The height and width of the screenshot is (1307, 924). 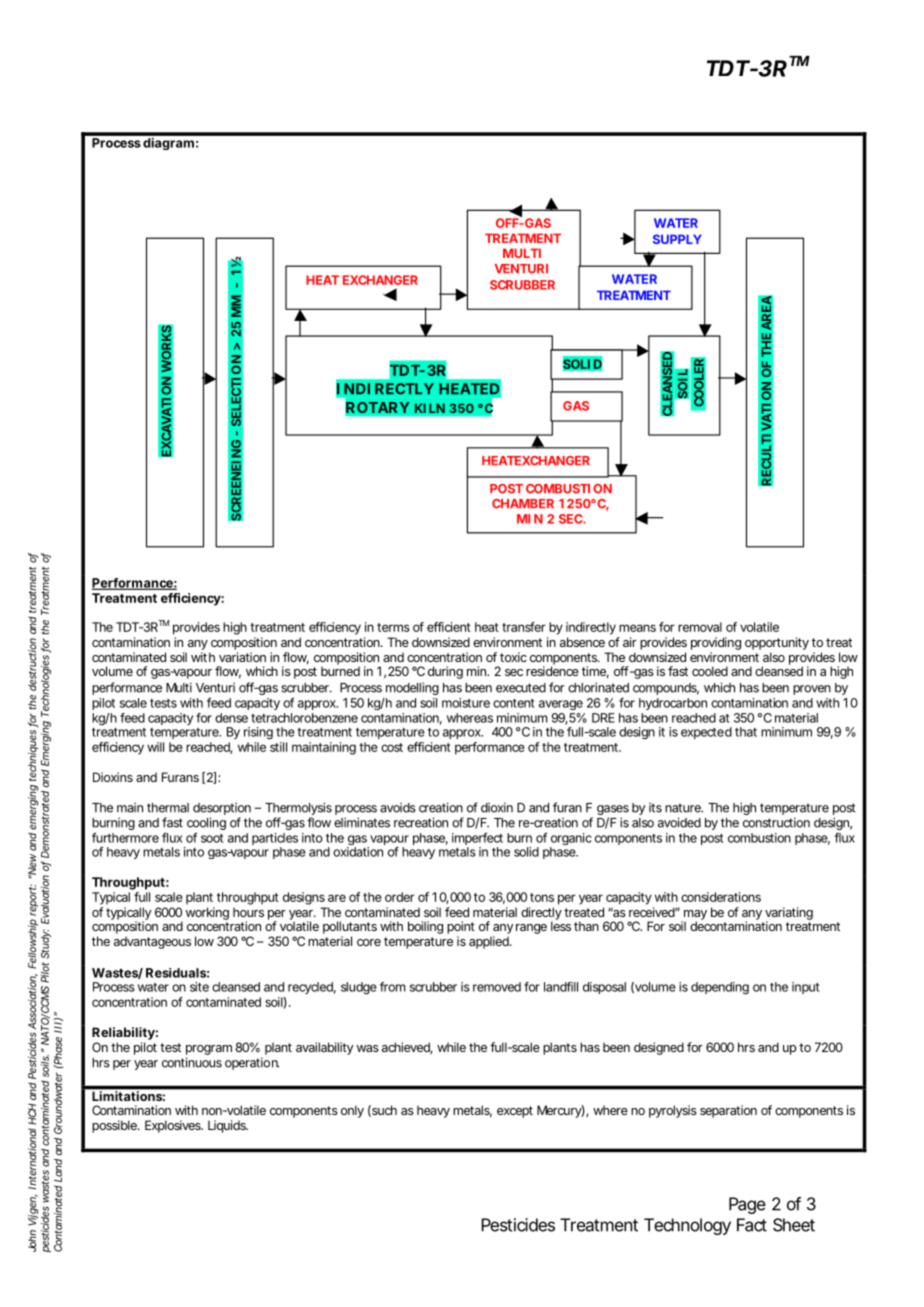 I want to click on Explosives, so click(x=173, y=1126).
